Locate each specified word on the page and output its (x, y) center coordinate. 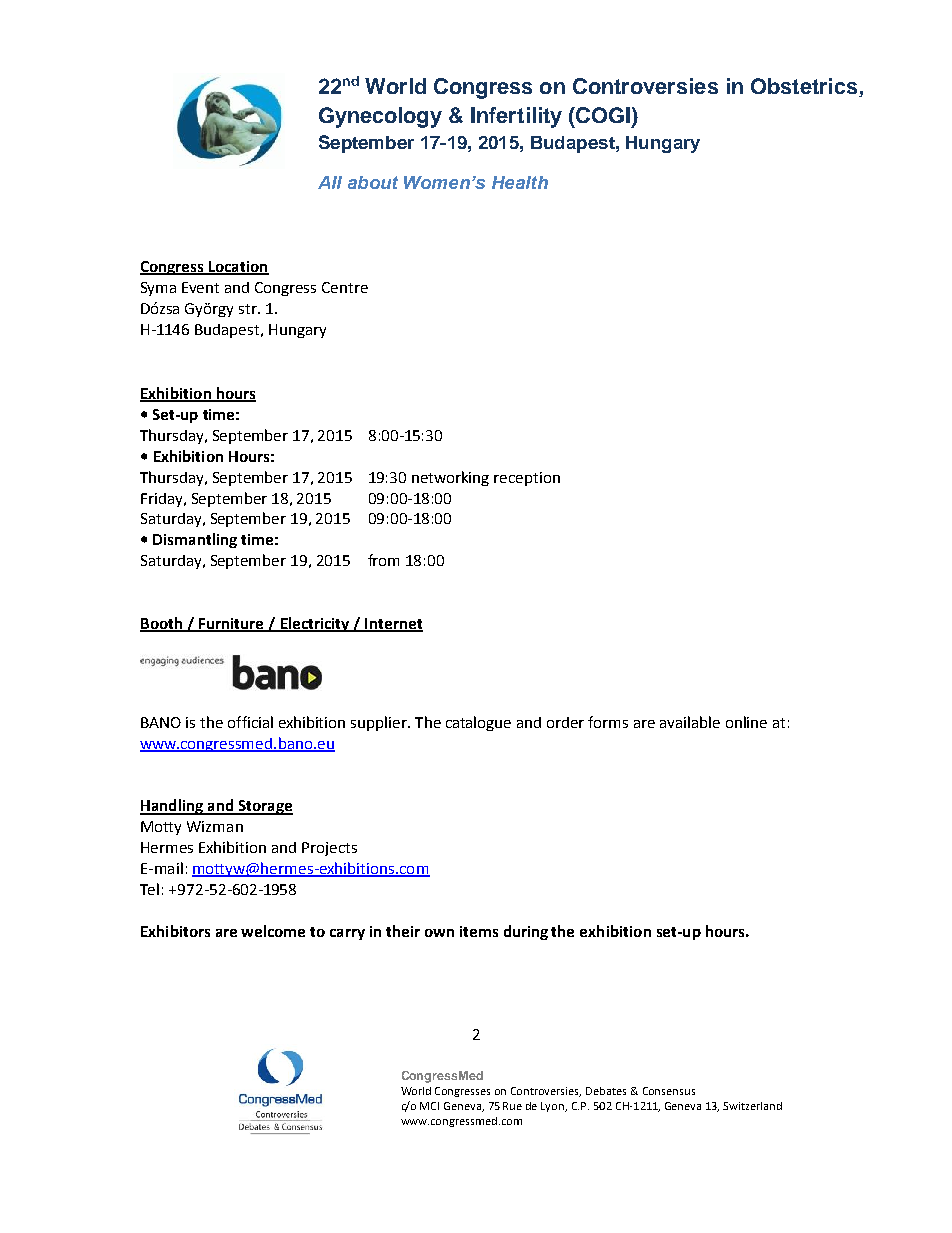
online (746, 722)
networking (450, 478)
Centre (345, 287)
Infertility (516, 117)
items (479, 931)
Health (520, 182)
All (330, 182)
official (250, 722)
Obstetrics (805, 87)
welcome (273, 931)
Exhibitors (175, 931)
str (249, 309)
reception (527, 479)
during (526, 932)
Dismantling (195, 540)
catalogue (478, 723)
